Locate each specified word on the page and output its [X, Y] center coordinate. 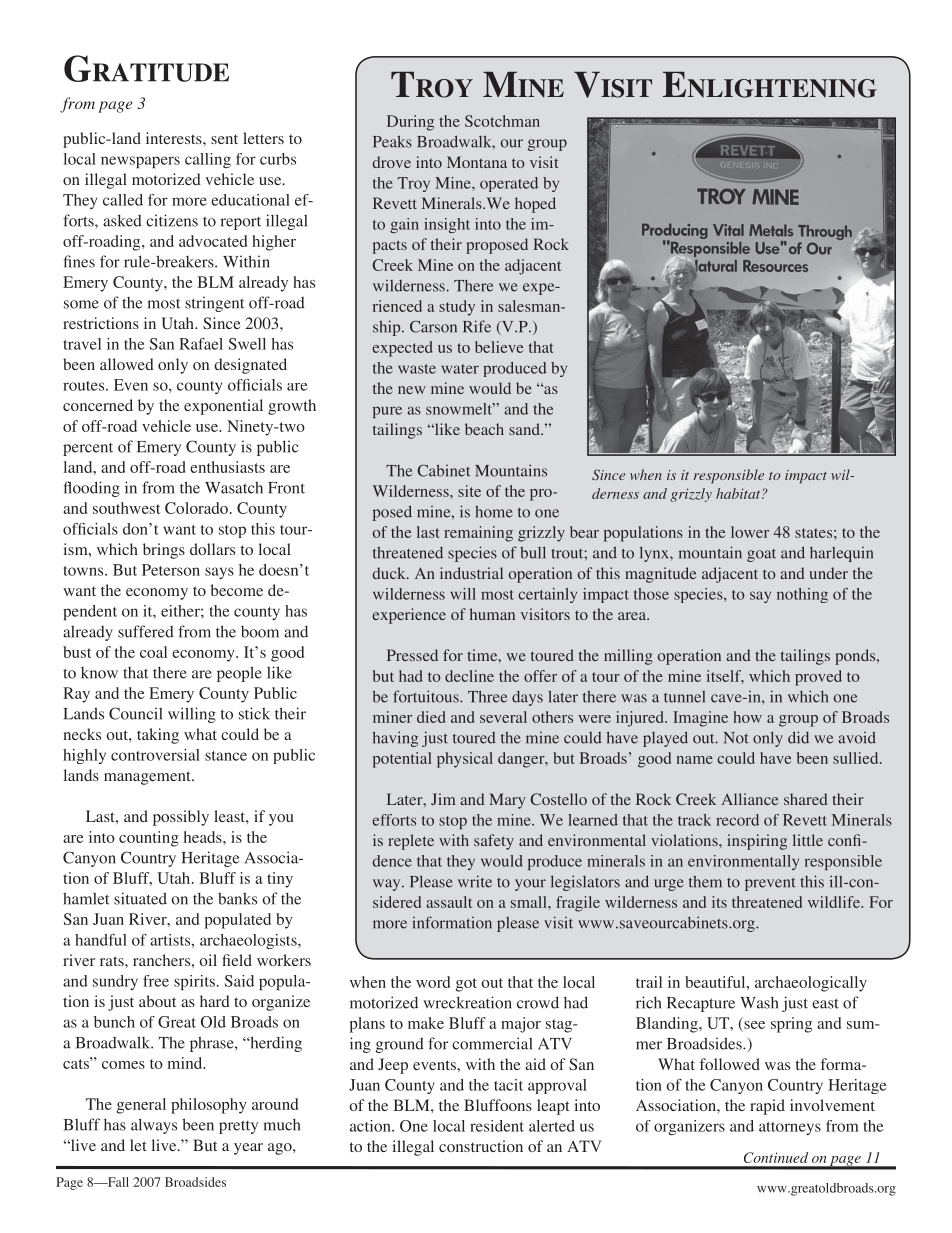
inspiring [757, 842]
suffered [146, 631]
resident [497, 1126]
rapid [767, 1107]
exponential [223, 407]
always [154, 1126]
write [475, 881]
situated [140, 898]
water [460, 369]
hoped [535, 205]
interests [175, 138]
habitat [739, 493]
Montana [477, 162]
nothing [802, 595]
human [492, 614]
